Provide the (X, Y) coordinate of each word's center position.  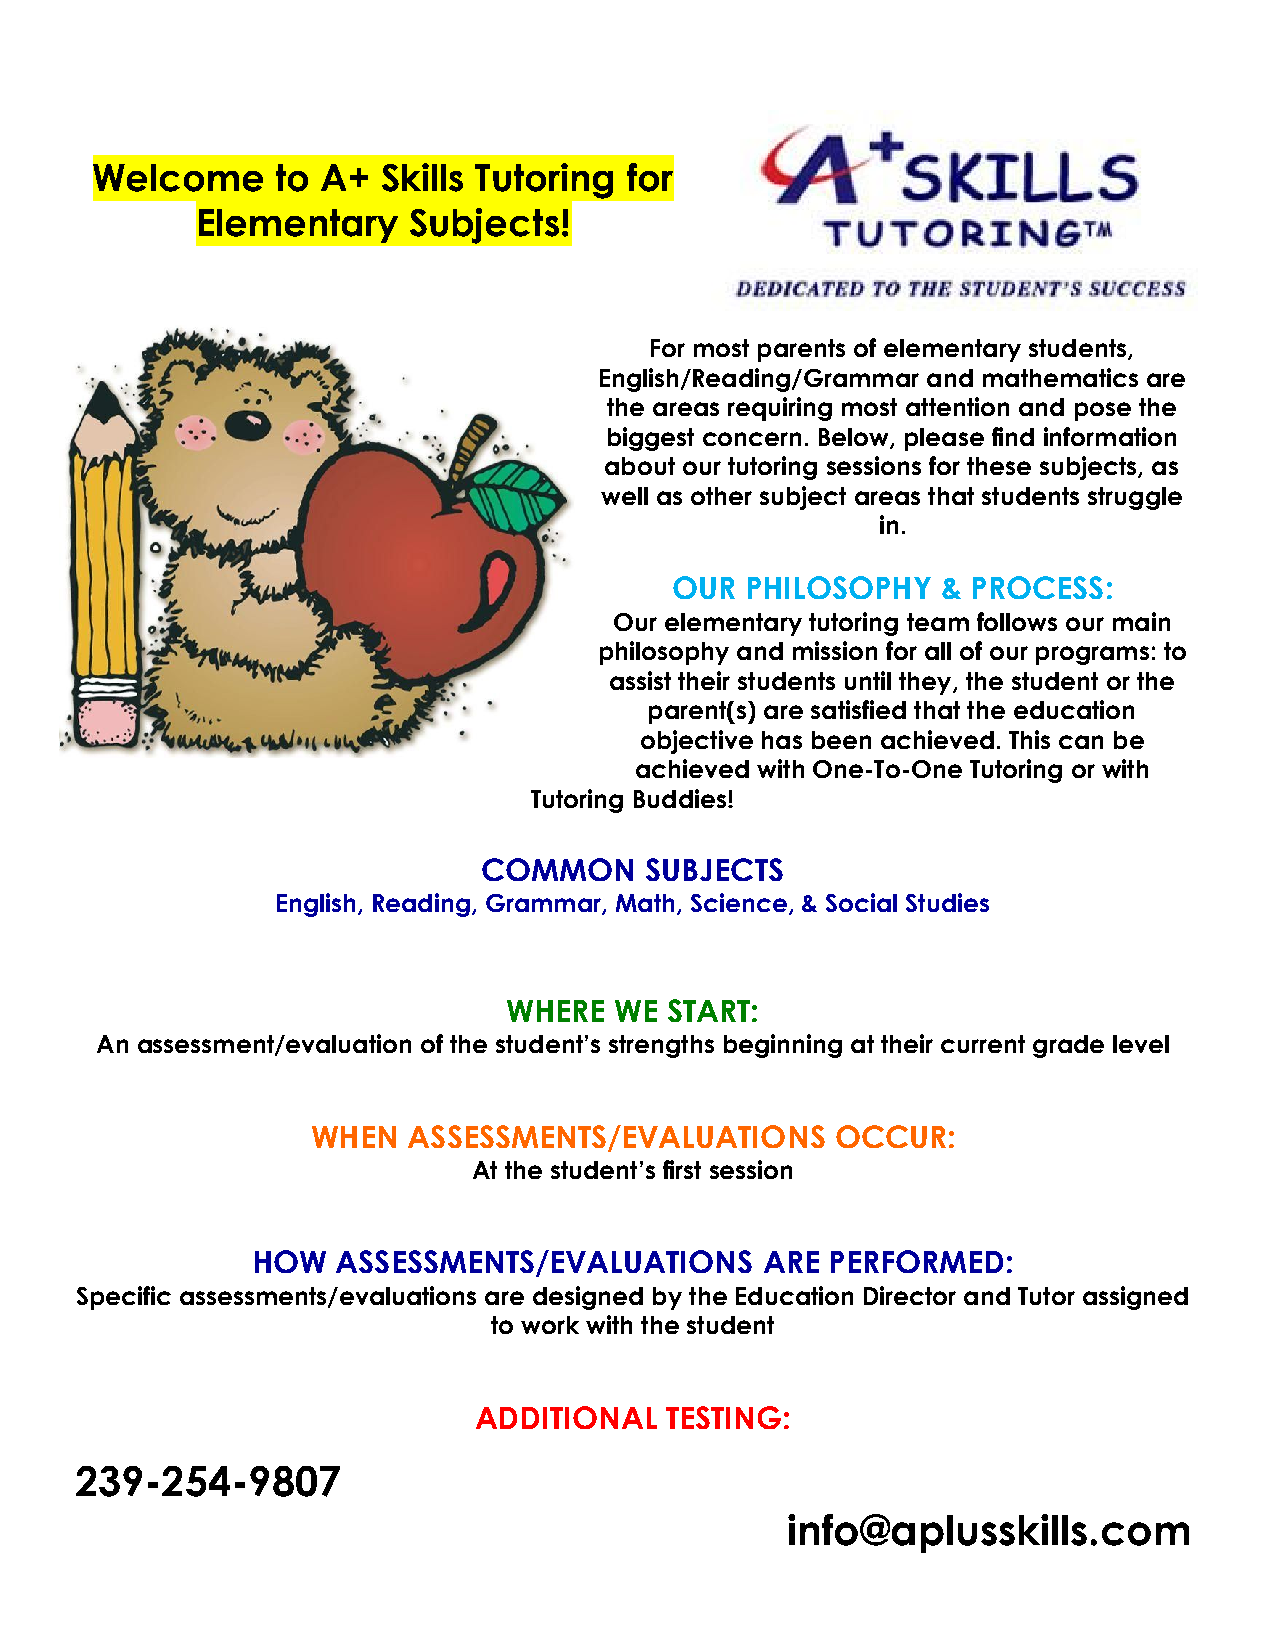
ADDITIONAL (566, 1417)
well (624, 496)
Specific (124, 1298)
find (1013, 436)
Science (739, 902)
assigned (1135, 1298)
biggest (651, 439)
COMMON (557, 869)
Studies (947, 902)
